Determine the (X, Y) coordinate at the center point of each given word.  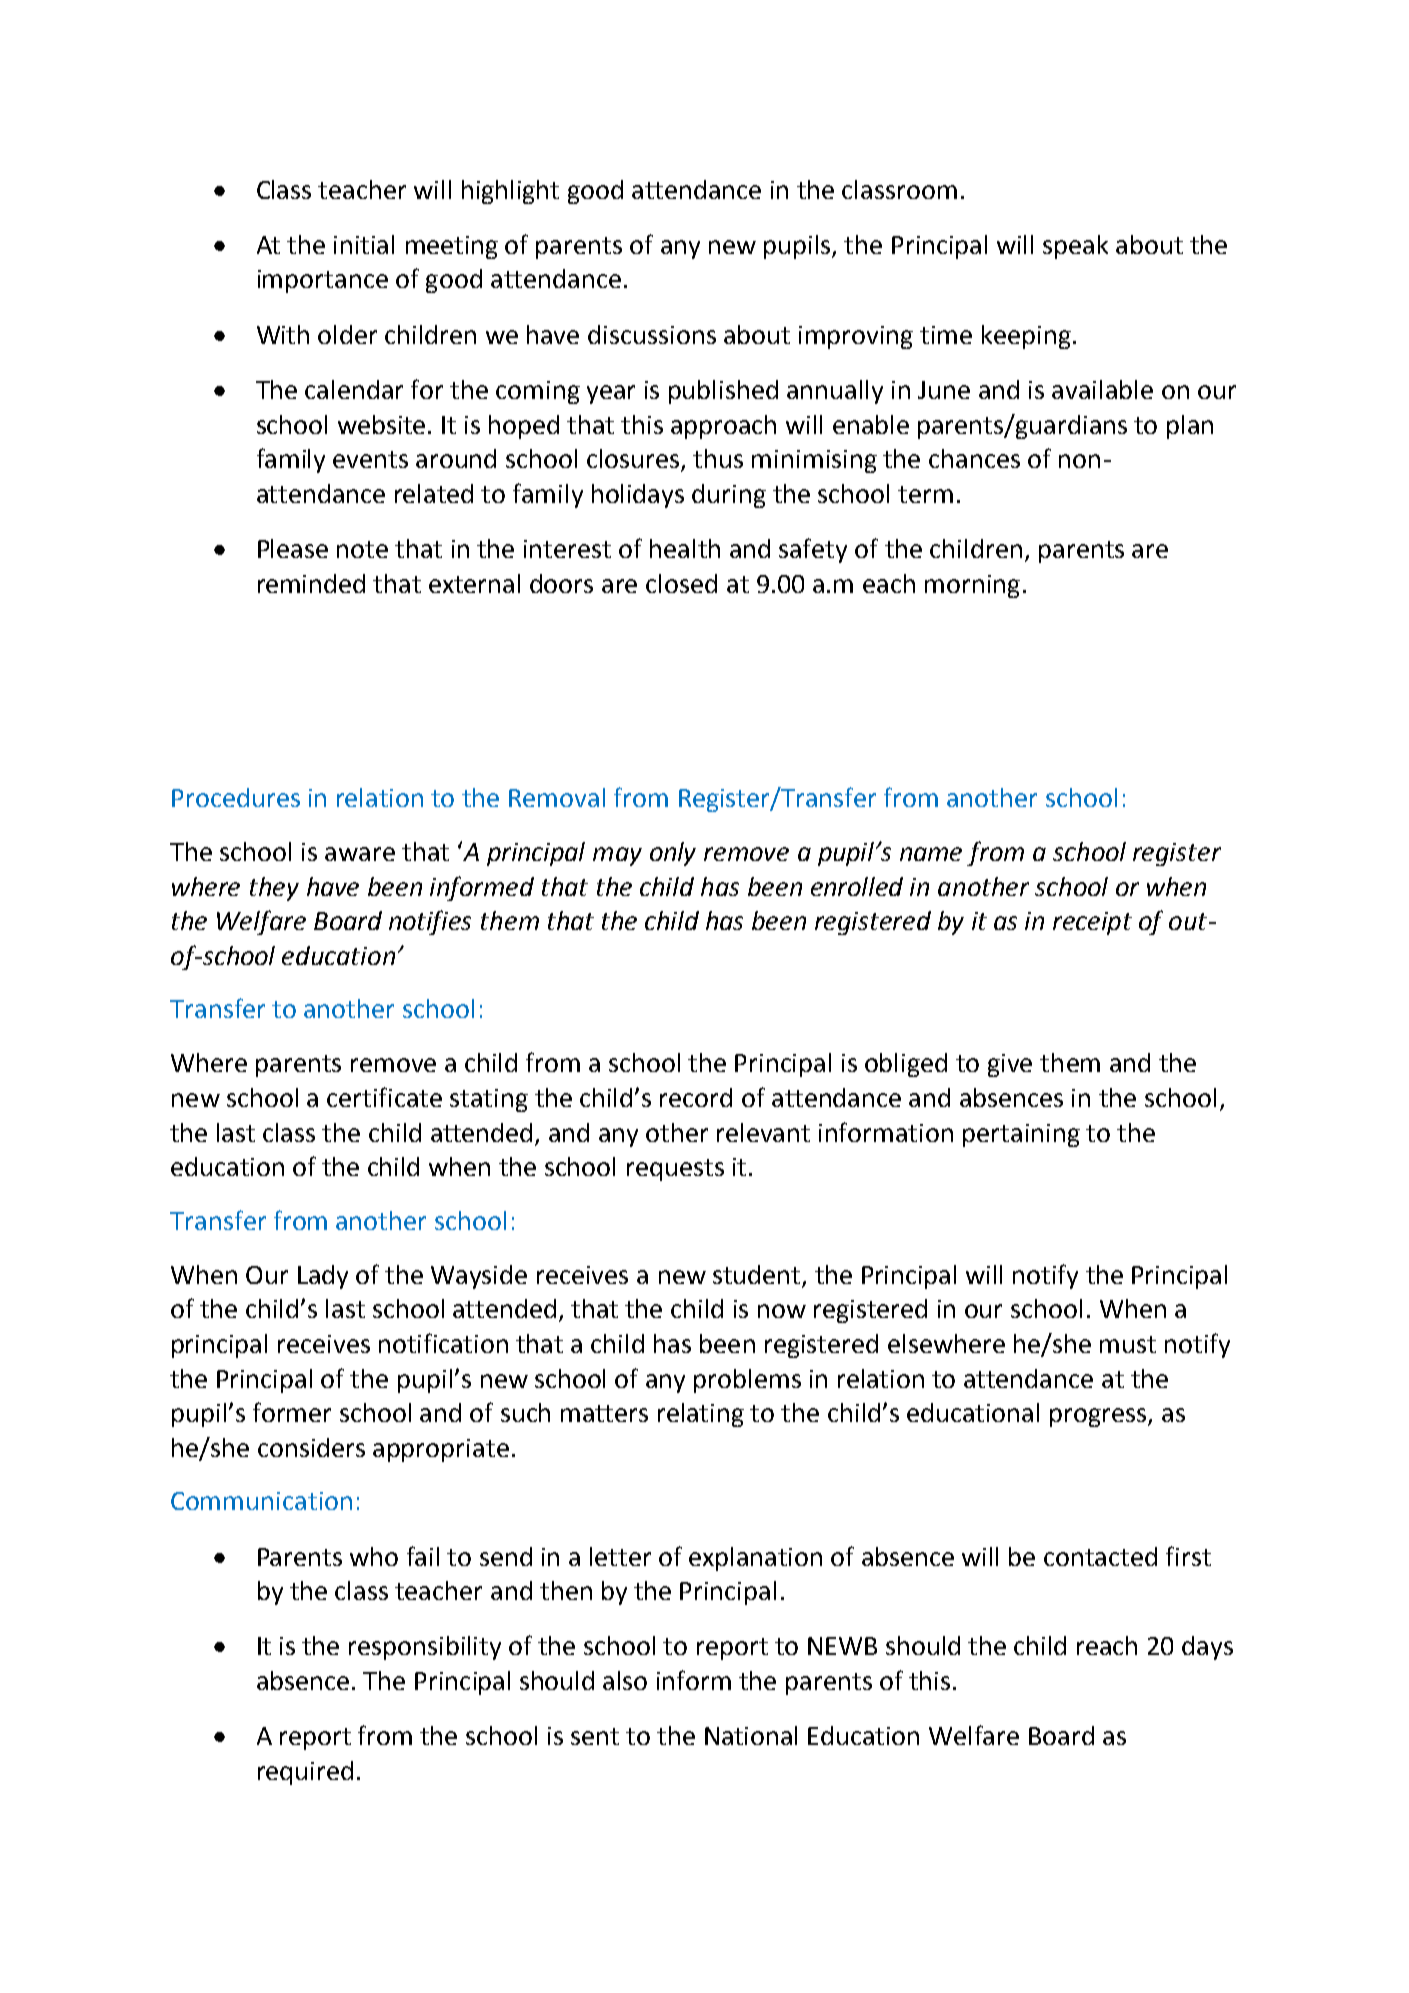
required (305, 1773)
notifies (430, 922)
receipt (1092, 923)
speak (1075, 247)
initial (364, 244)
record (696, 1097)
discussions (652, 334)
